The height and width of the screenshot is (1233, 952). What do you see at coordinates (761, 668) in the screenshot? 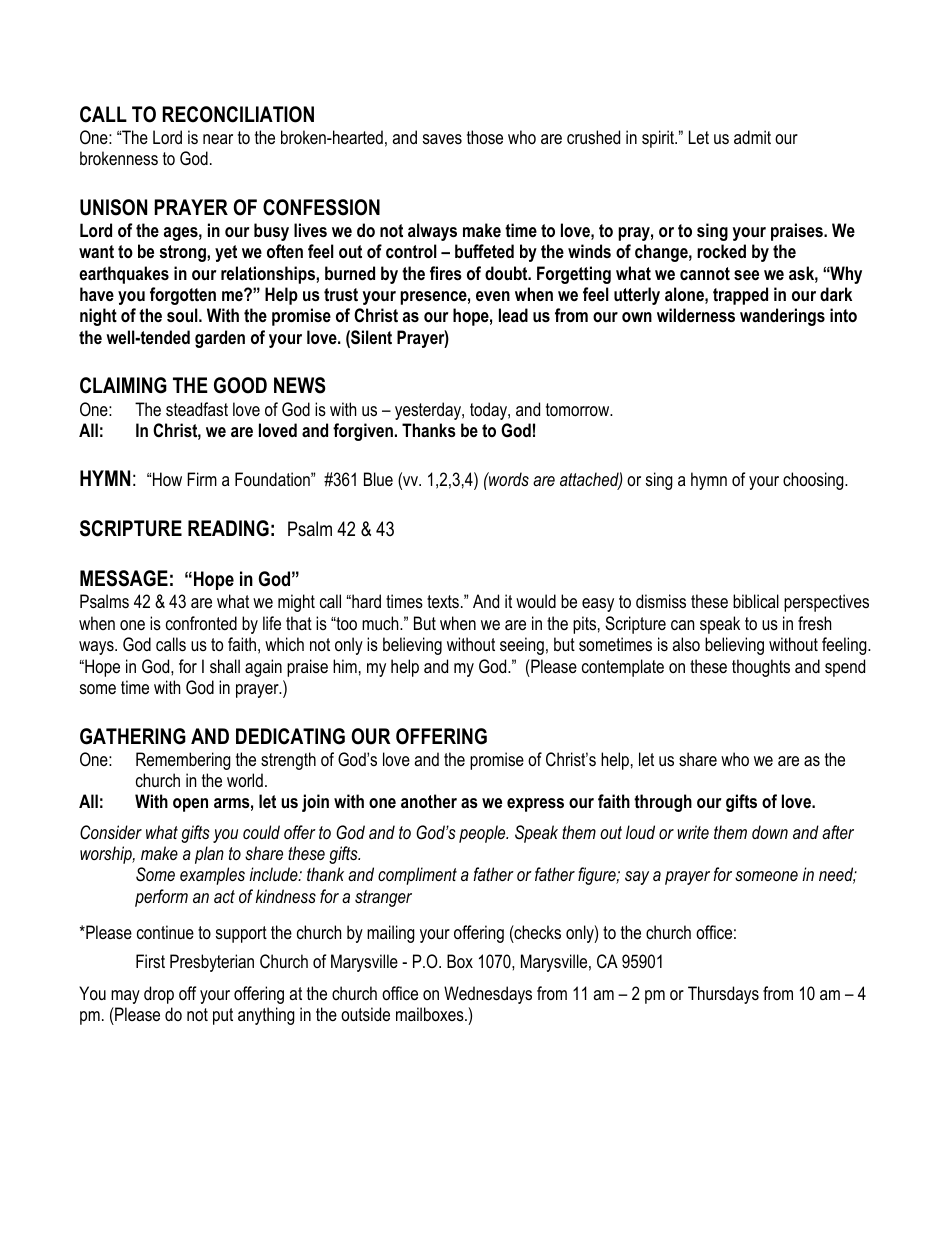
I see `thoughts` at bounding box center [761, 668].
